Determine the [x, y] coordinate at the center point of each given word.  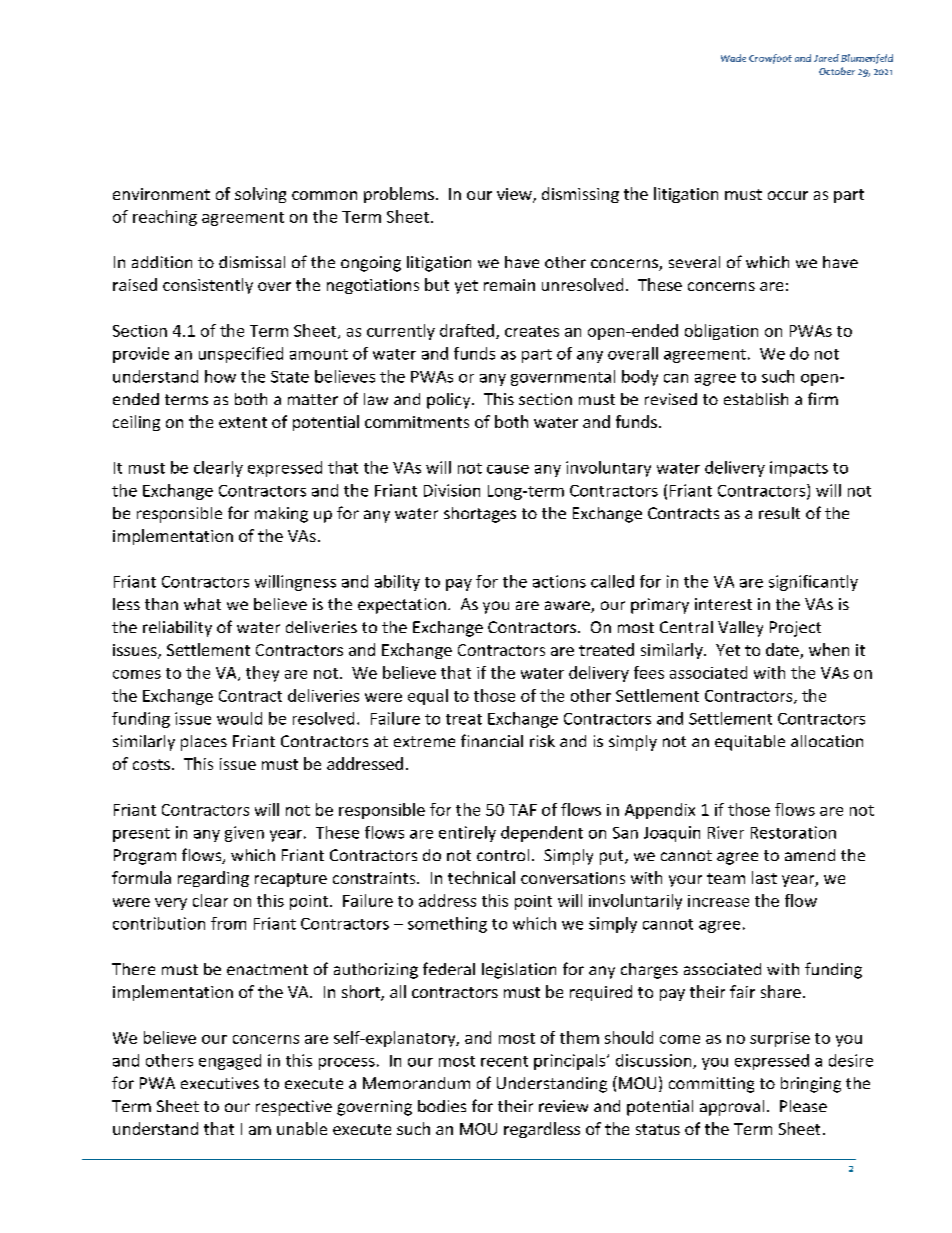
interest [723, 604]
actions [559, 581]
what [202, 604]
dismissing [580, 195]
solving [260, 195]
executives [220, 1083]
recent [504, 1061]
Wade [733, 58]
